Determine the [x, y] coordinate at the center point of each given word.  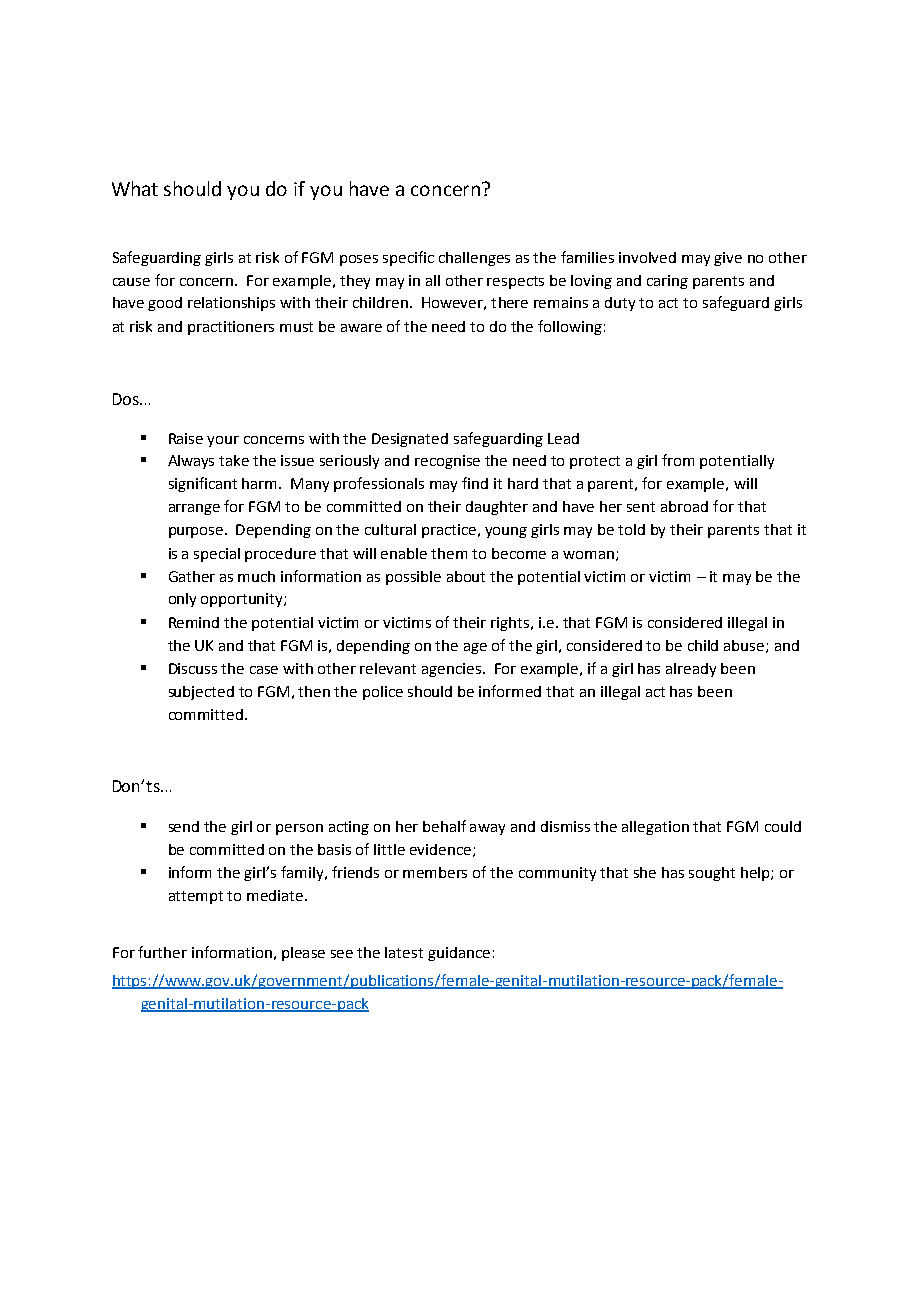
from [678, 460]
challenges [474, 259]
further [162, 952]
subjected [201, 693]
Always [191, 462]
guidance [459, 954]
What [135, 188]
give [728, 259]
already [691, 670]
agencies [453, 670]
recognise [447, 462]
